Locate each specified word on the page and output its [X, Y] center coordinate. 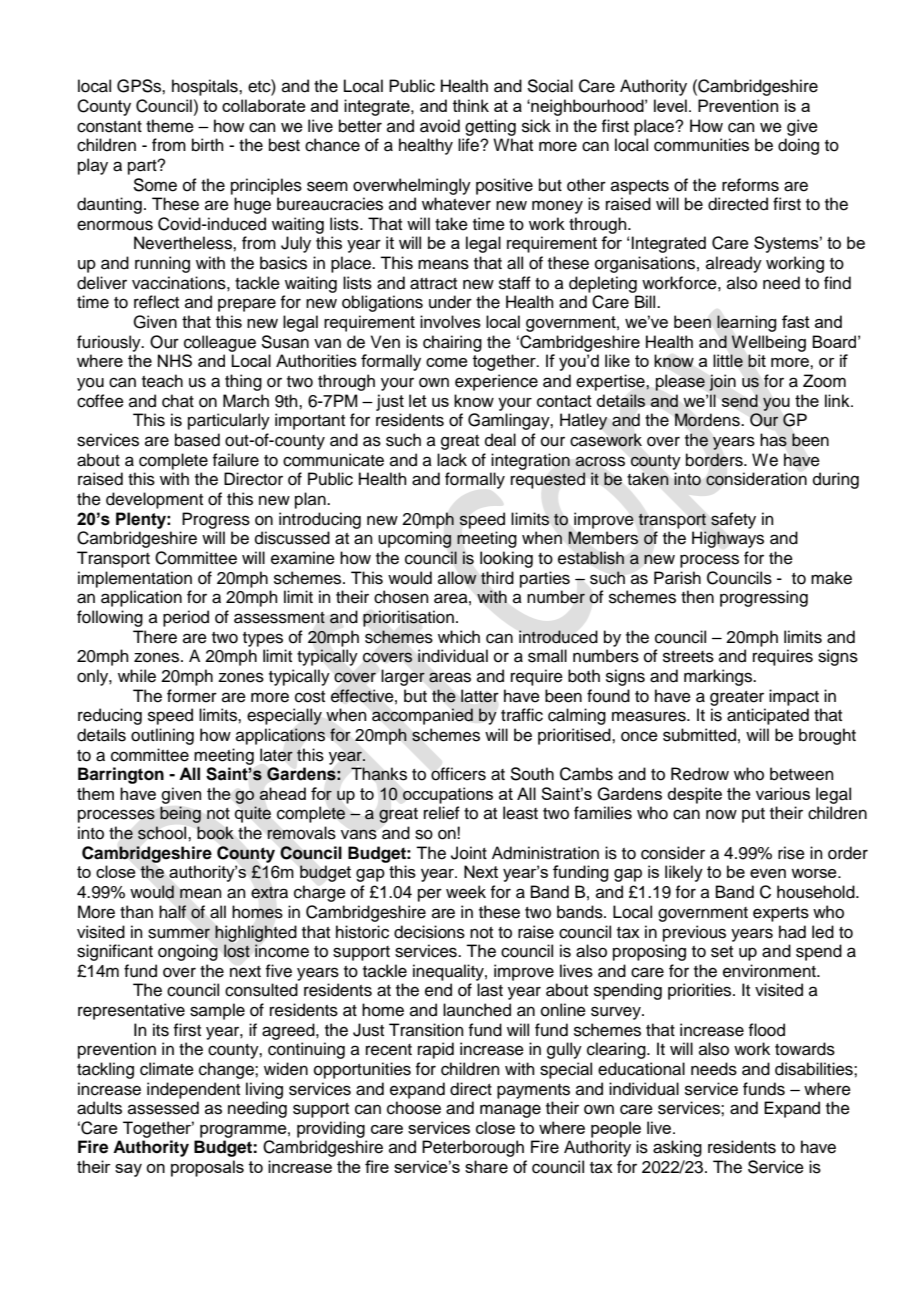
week [466, 892]
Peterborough [473, 1148]
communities [701, 145]
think [471, 105]
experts [781, 914]
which [459, 637]
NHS [175, 360]
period [186, 618]
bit [757, 360]
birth [208, 145]
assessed [163, 1108]
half [172, 912]
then [697, 597]
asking [677, 1148]
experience [496, 382]
